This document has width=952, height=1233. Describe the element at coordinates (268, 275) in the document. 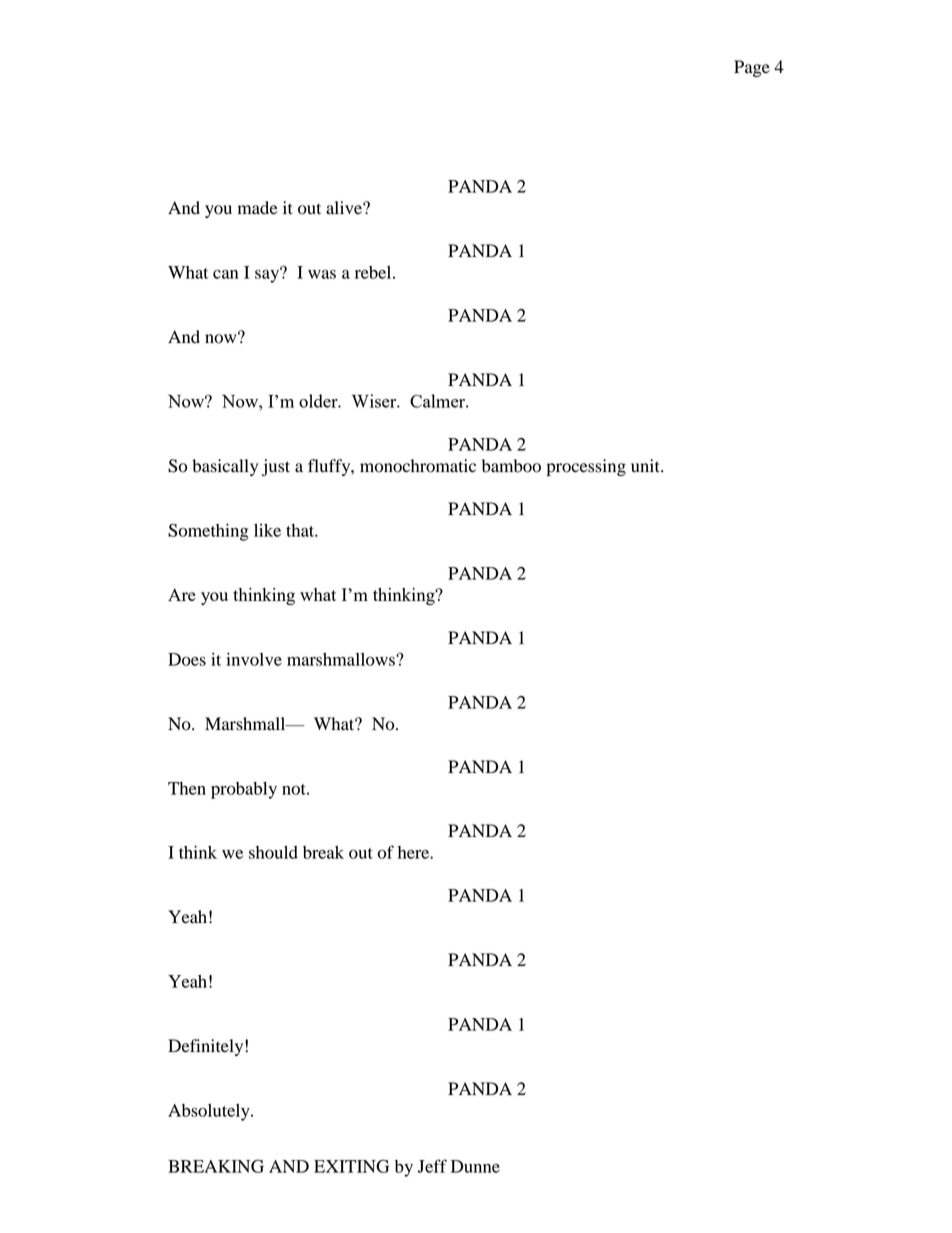

I see `say` at that location.
